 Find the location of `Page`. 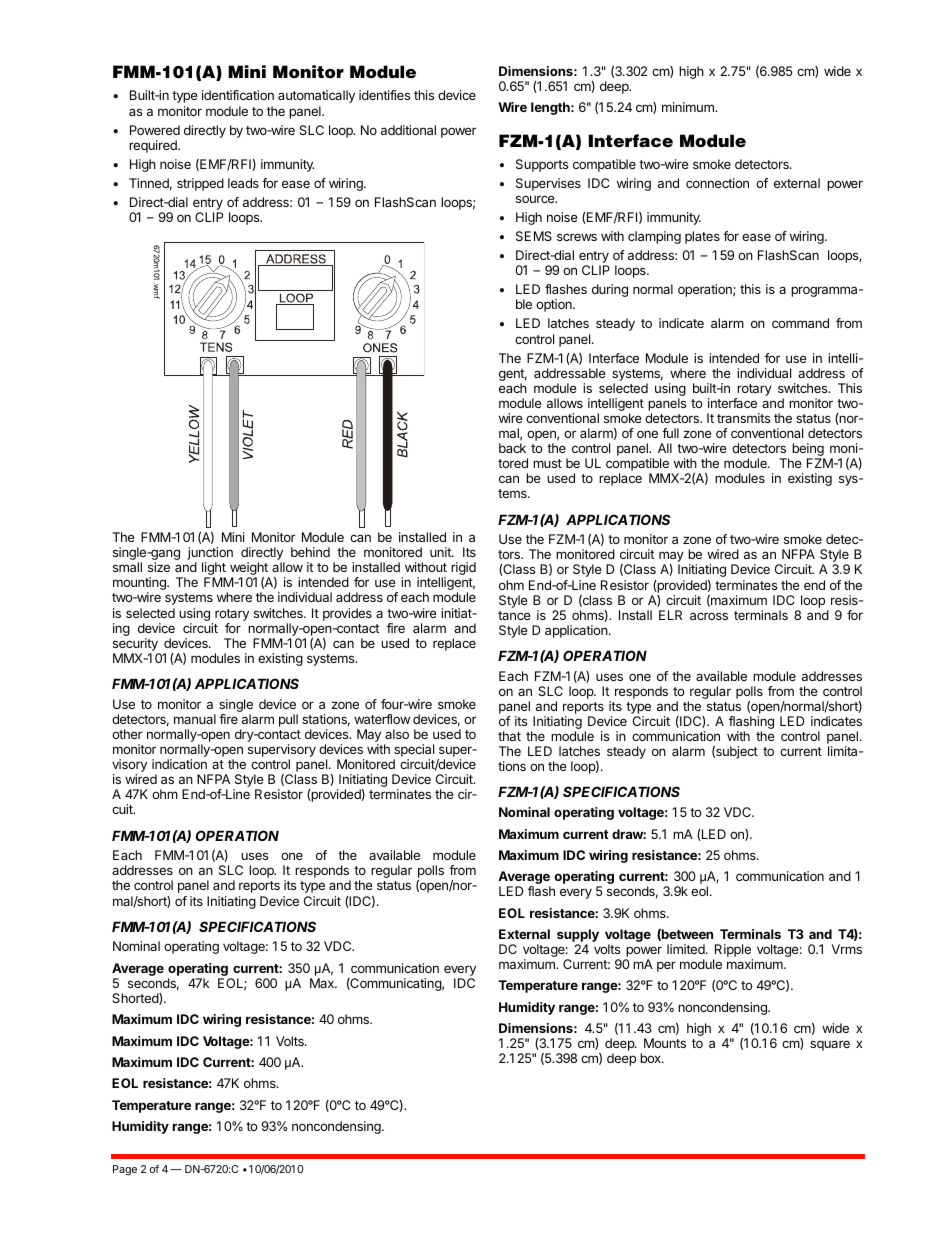

Page is located at coordinates (125, 1170).
